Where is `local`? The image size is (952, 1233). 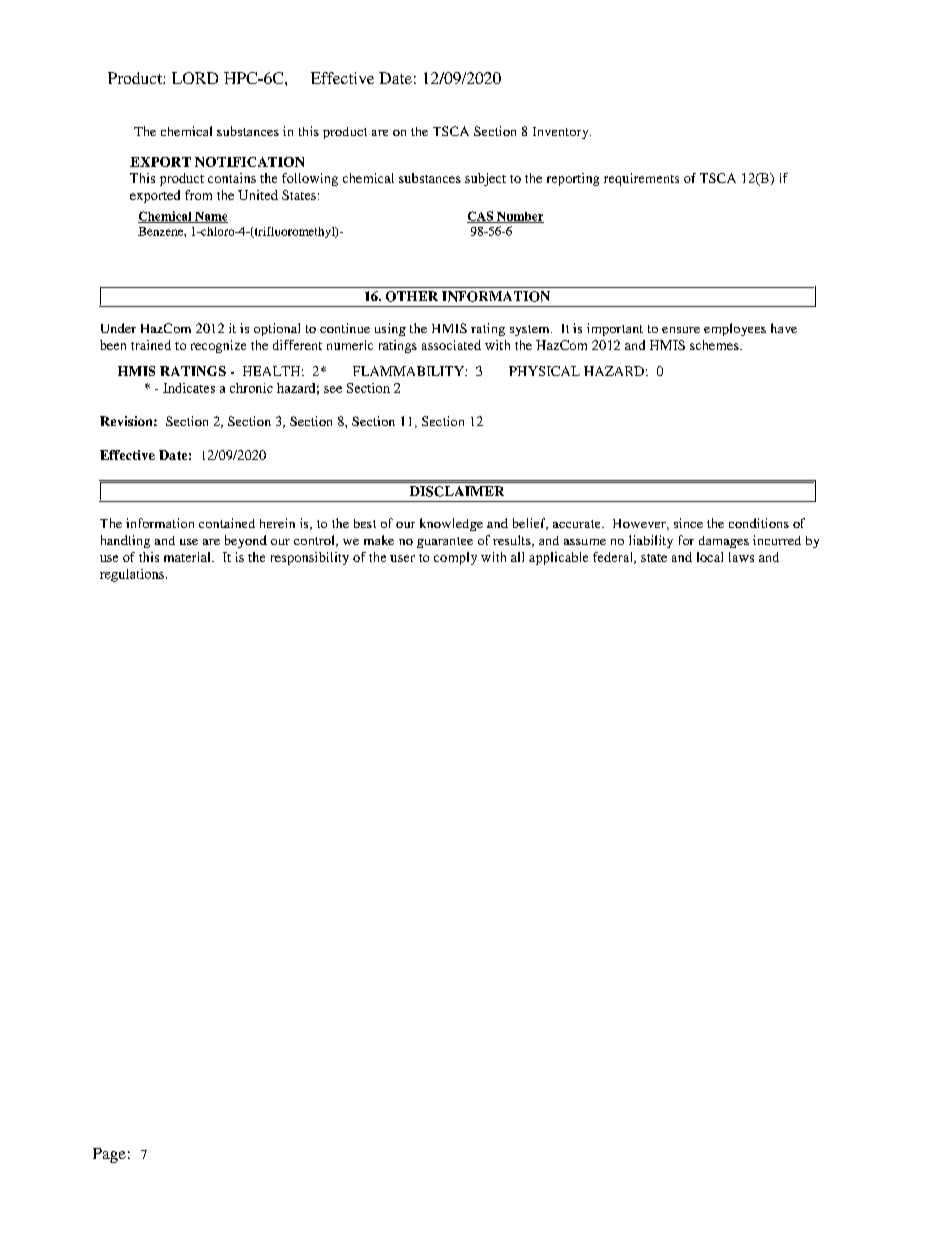 local is located at coordinates (710, 557).
